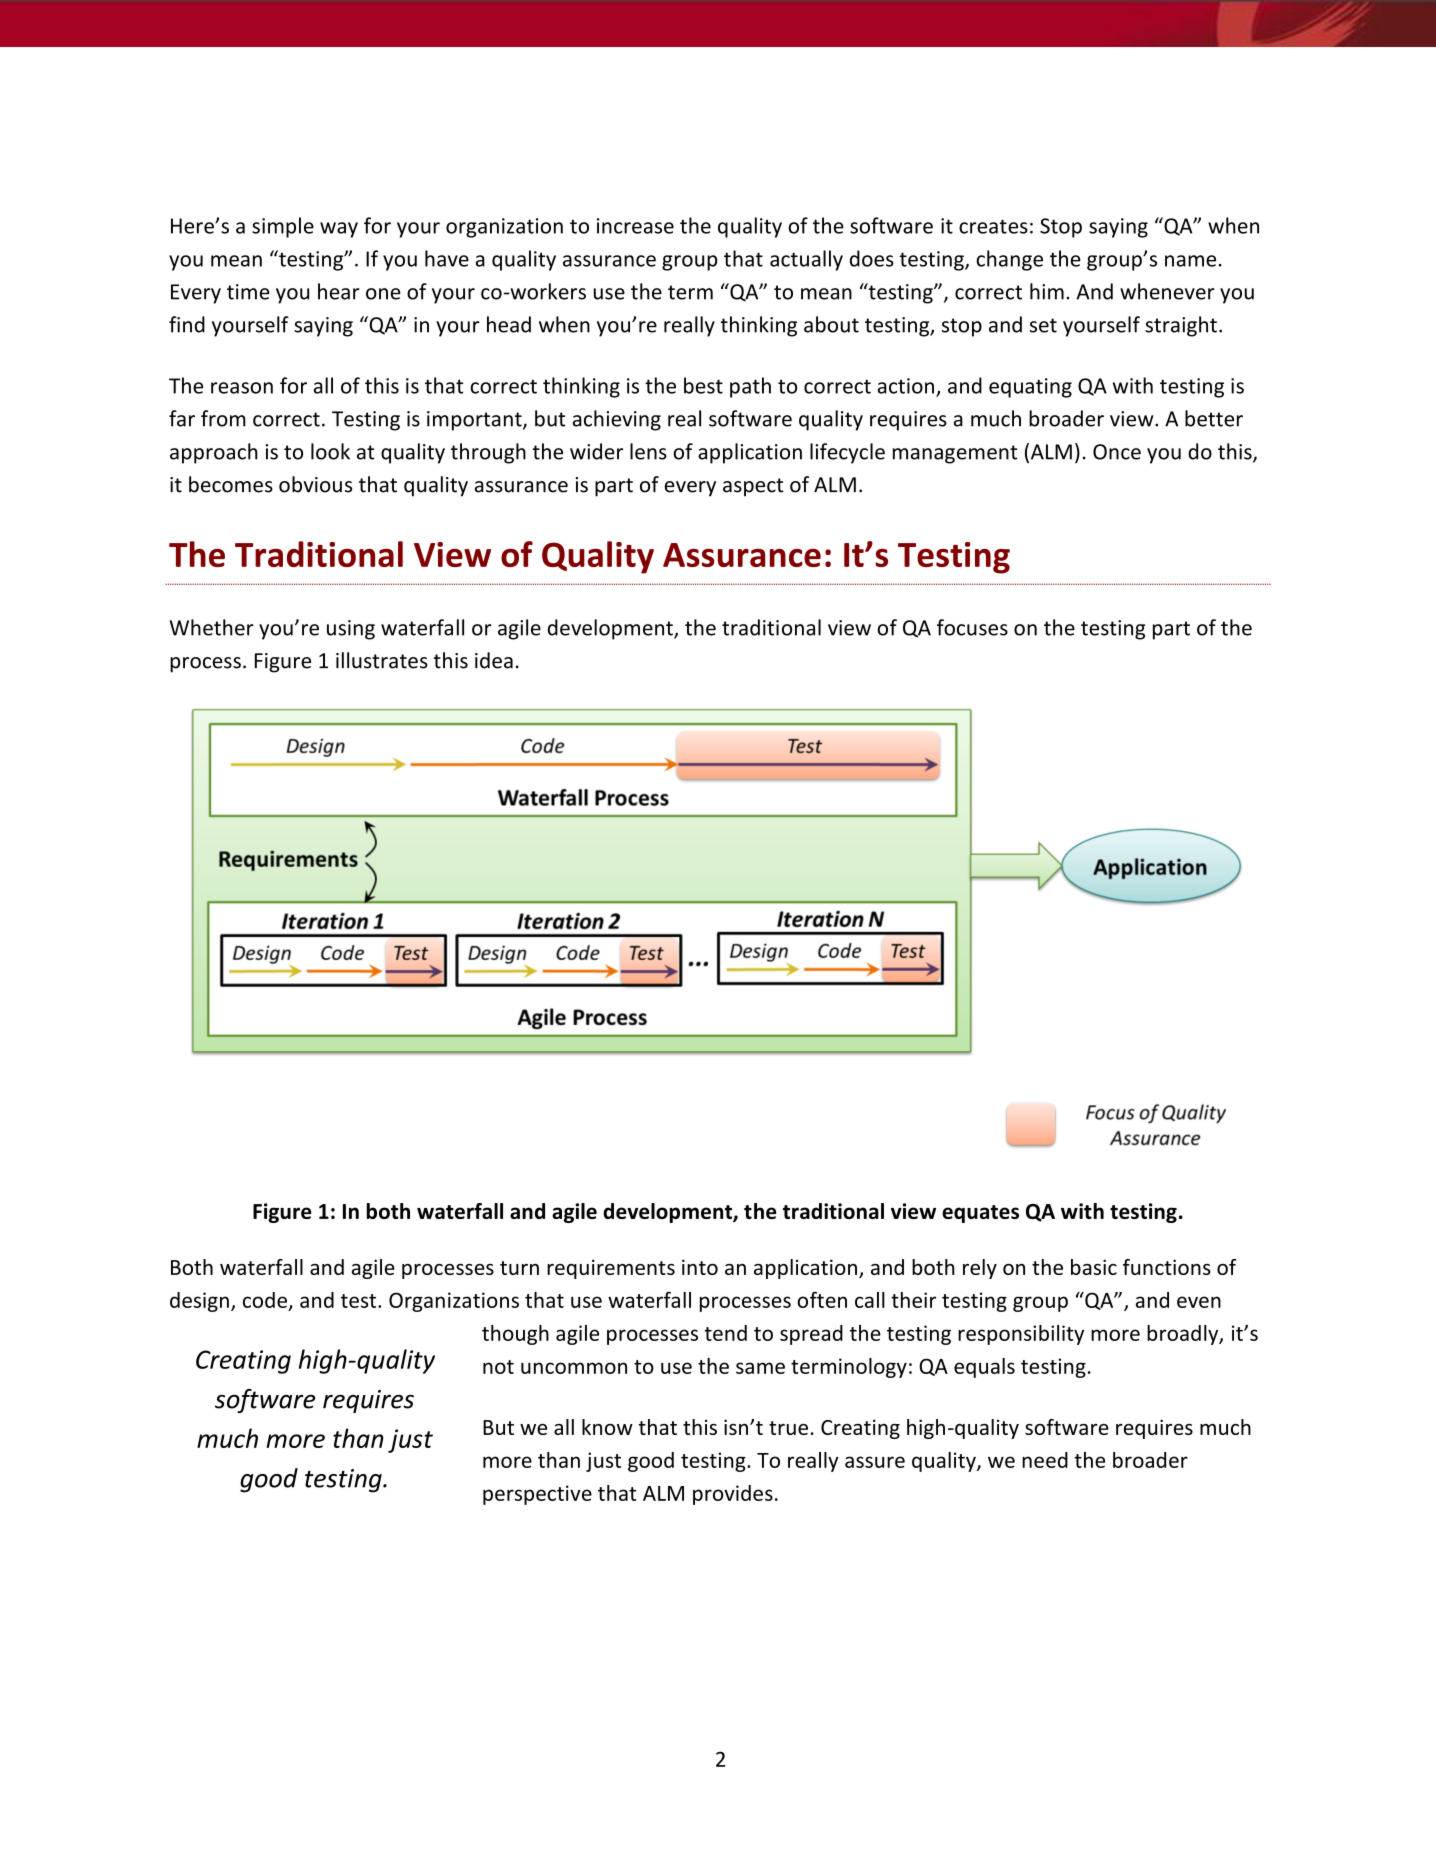 This document has width=1436, height=1858. What do you see at coordinates (537, 1495) in the document?
I see `perspective` at bounding box center [537, 1495].
